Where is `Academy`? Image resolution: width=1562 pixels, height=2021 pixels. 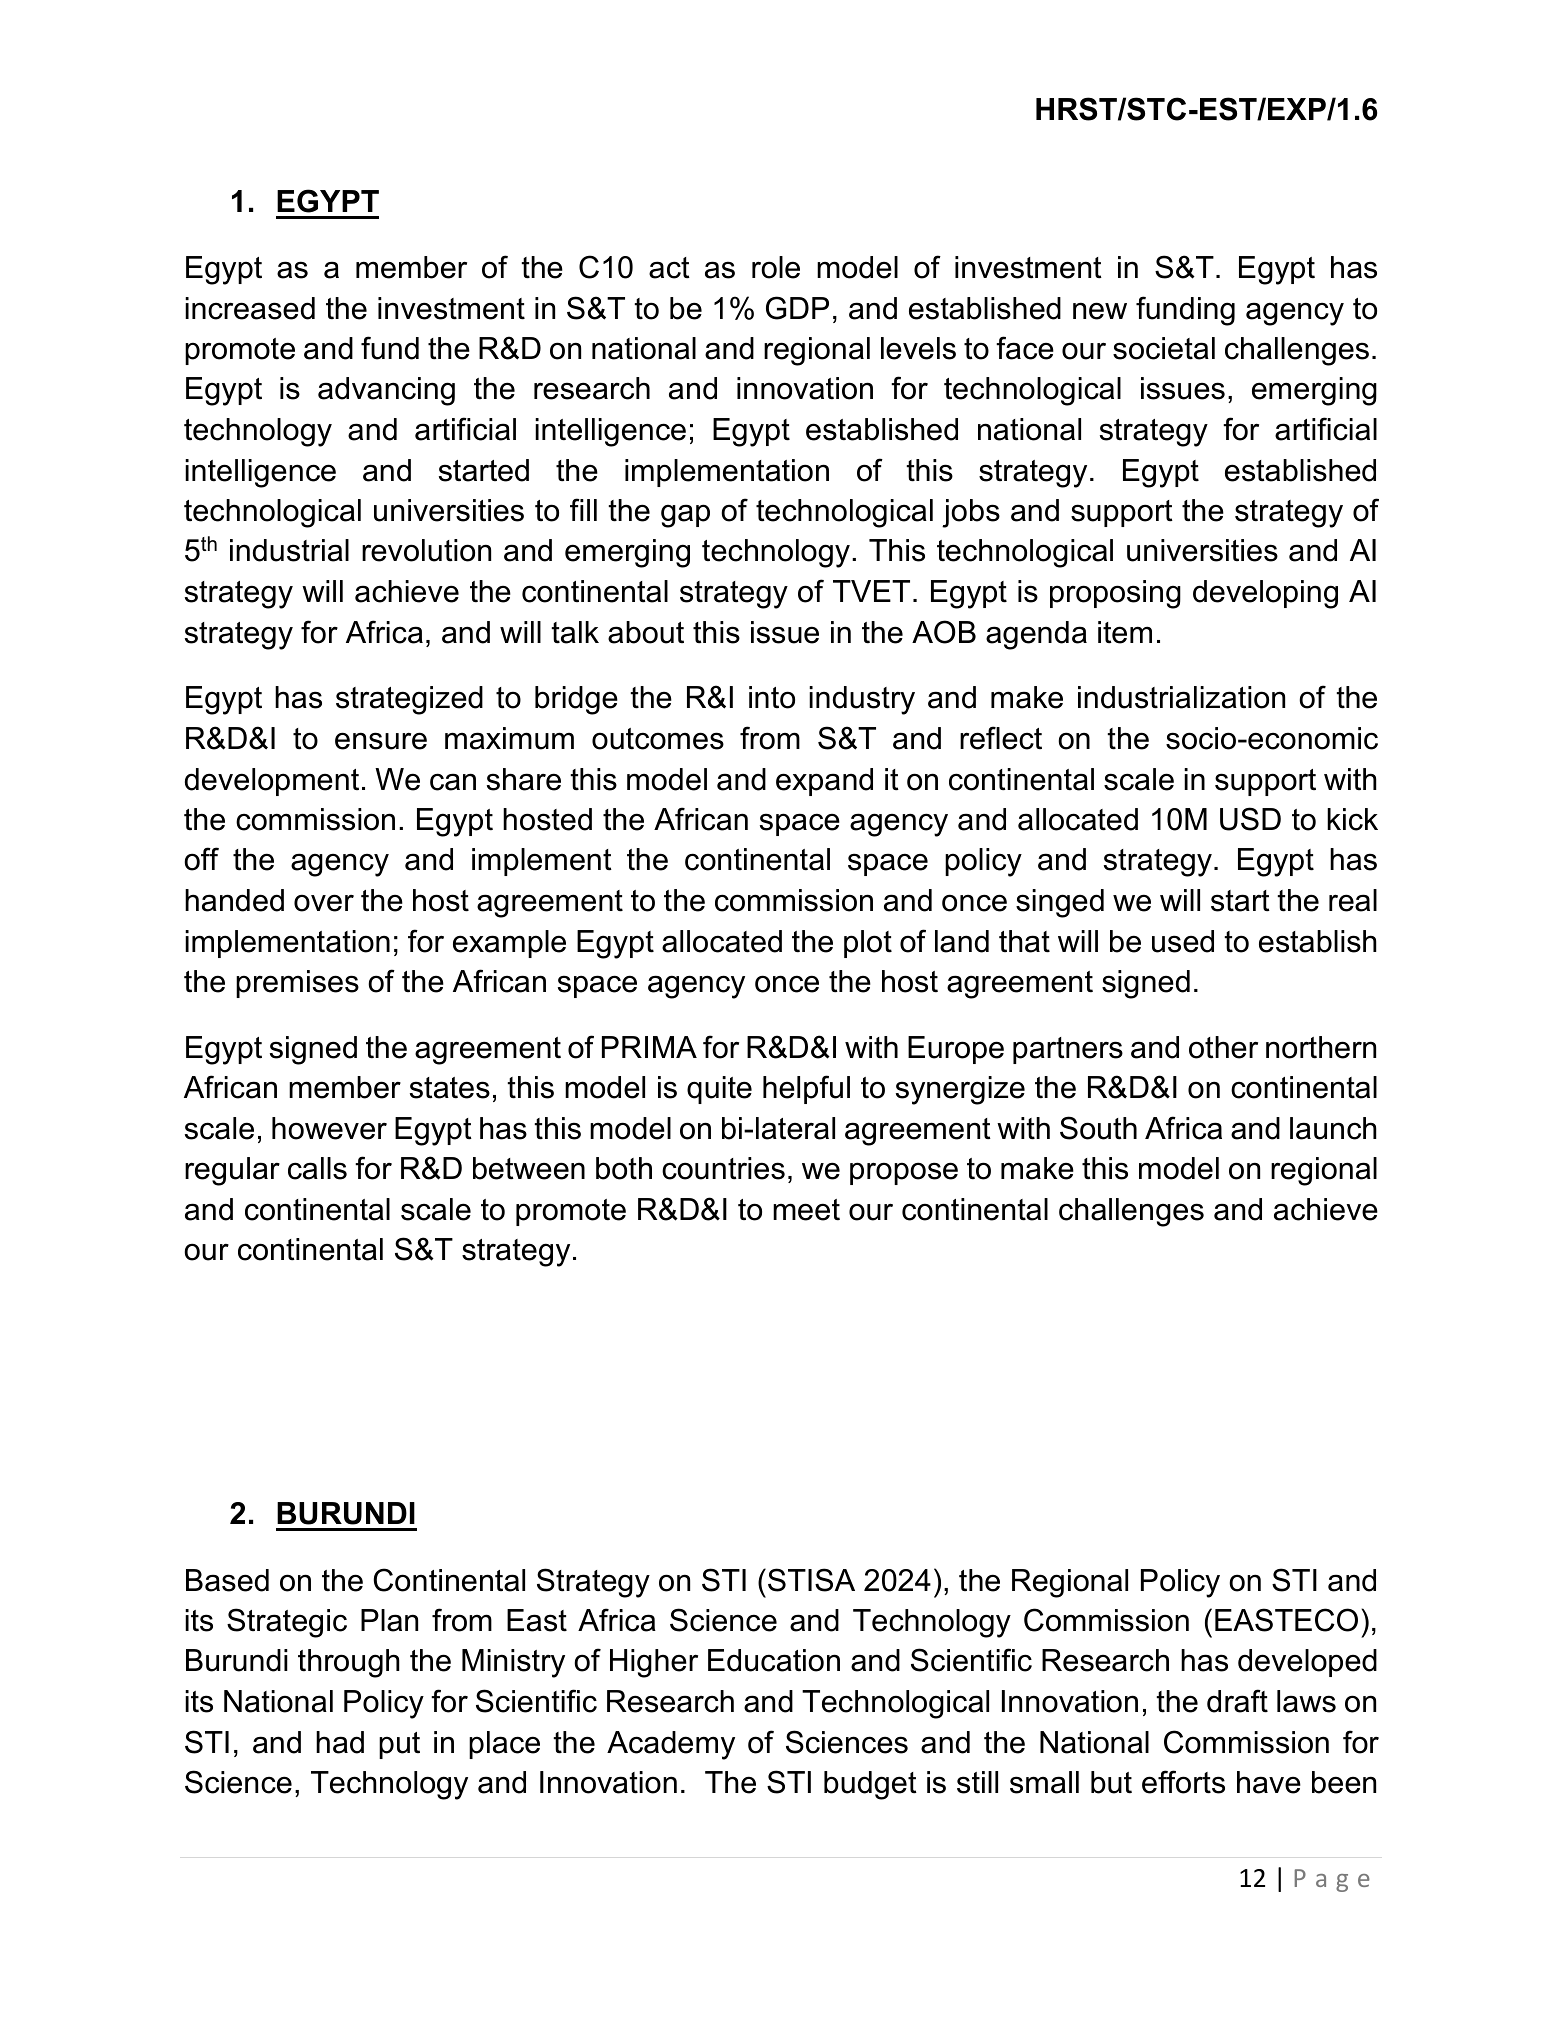
Academy is located at coordinates (671, 1745).
